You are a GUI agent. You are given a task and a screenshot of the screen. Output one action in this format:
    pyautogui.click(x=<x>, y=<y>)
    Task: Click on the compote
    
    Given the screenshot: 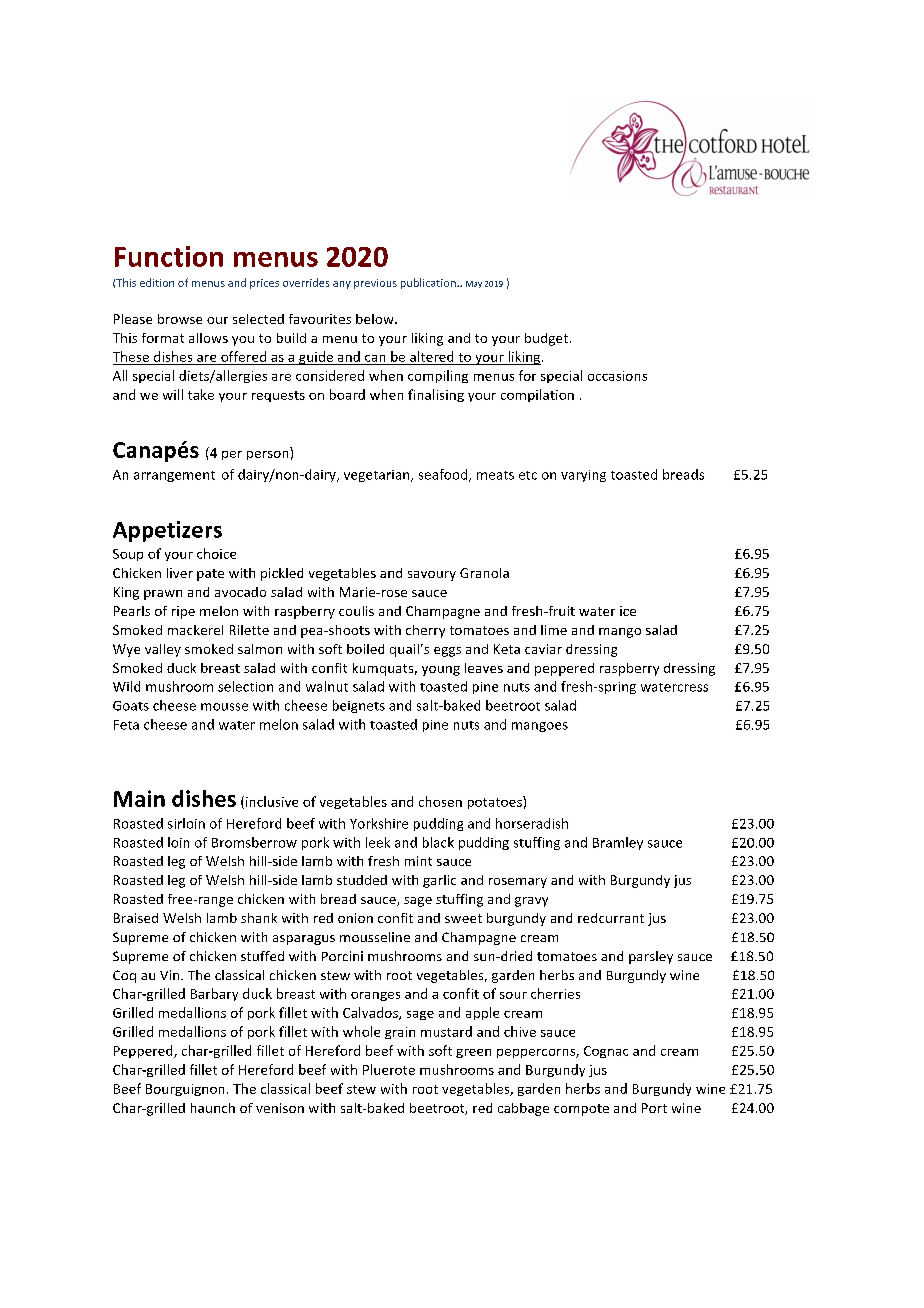 What is the action you would take?
    pyautogui.click(x=581, y=1110)
